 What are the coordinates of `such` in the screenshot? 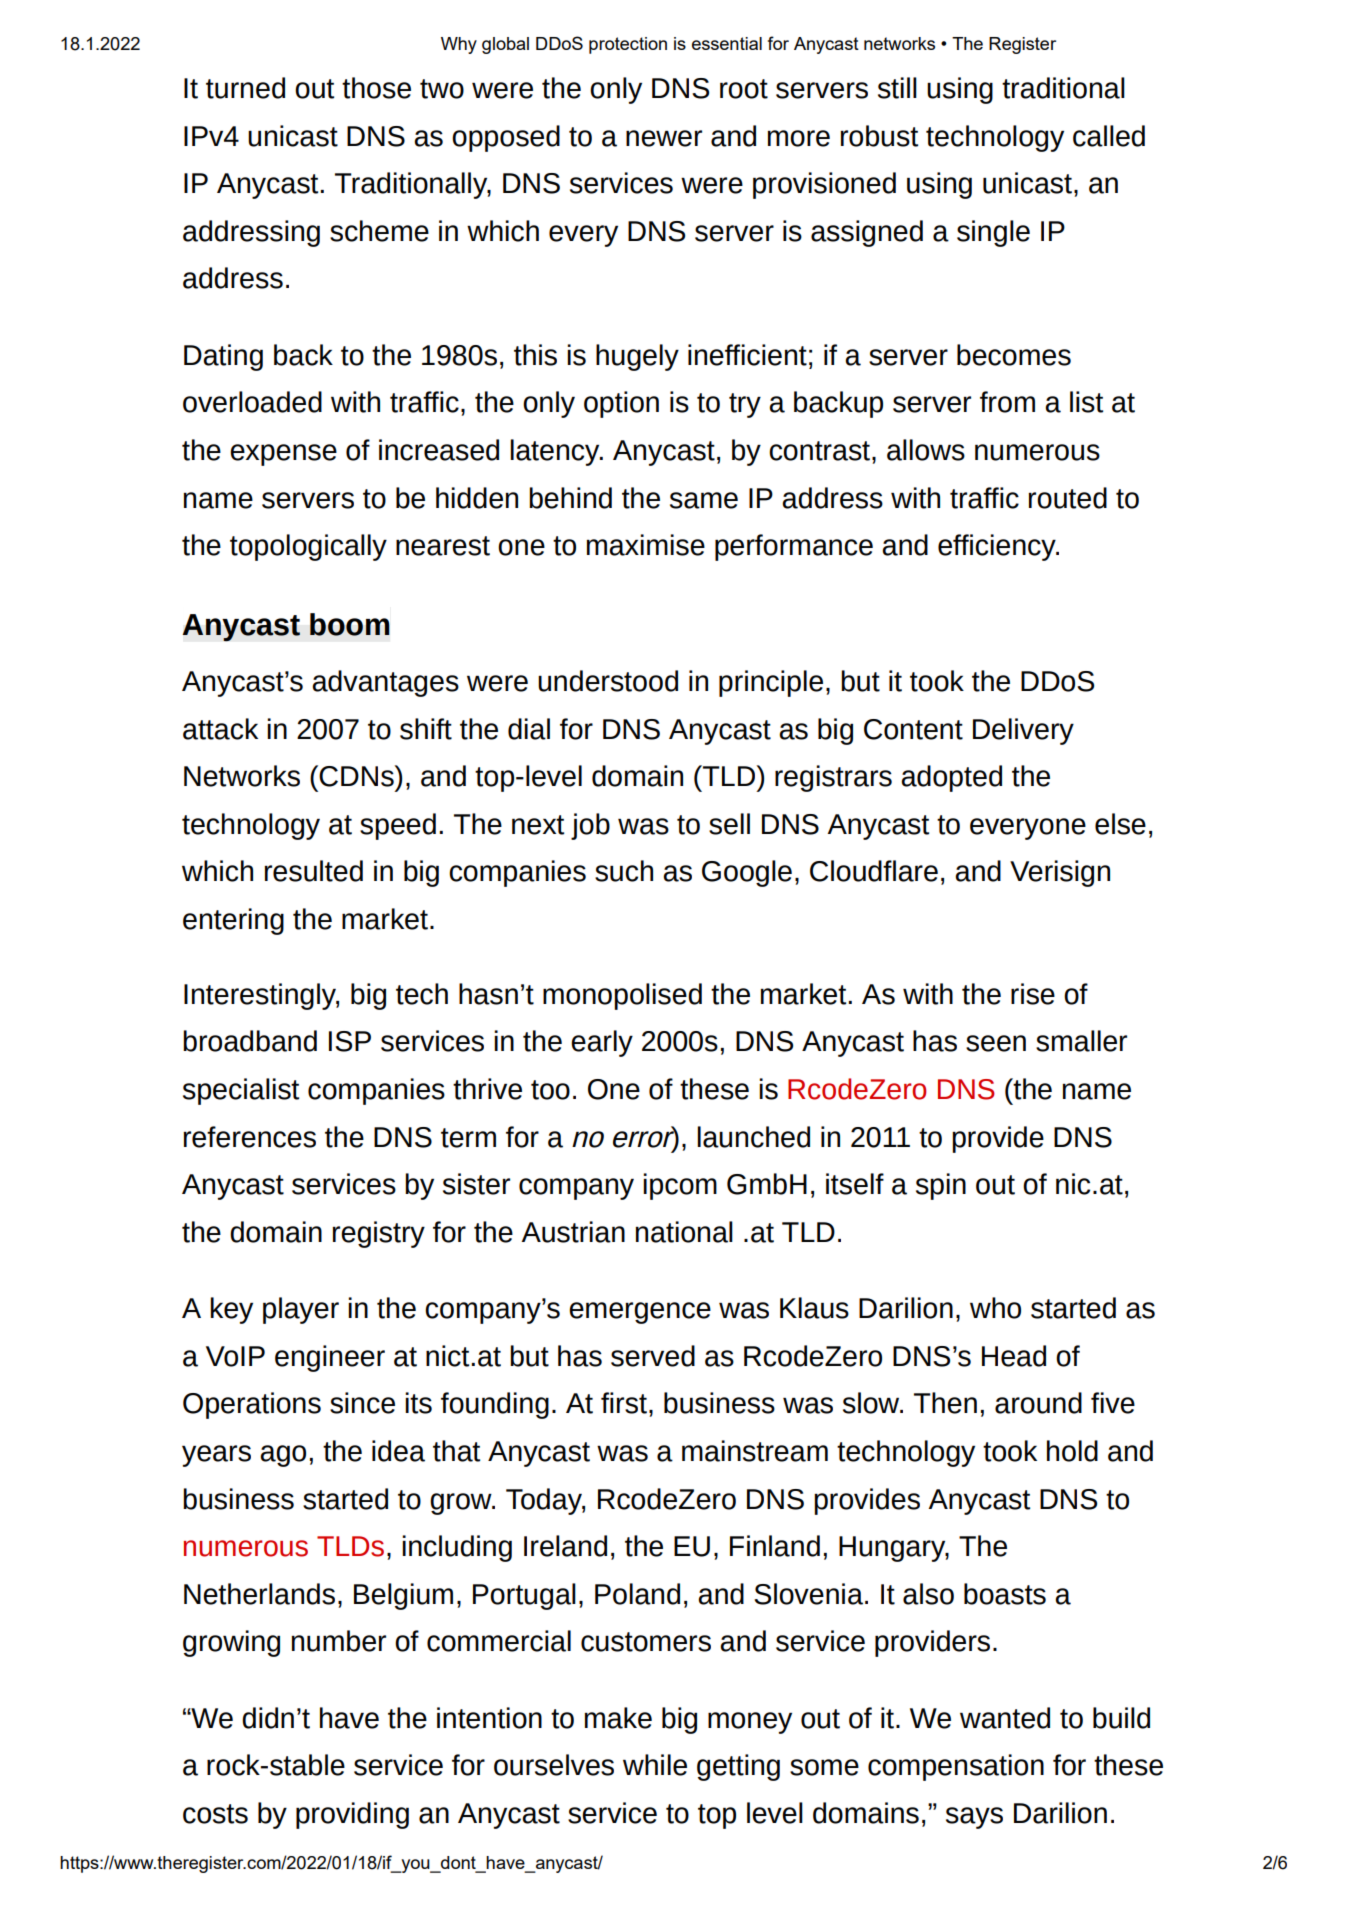 It's located at (624, 871).
